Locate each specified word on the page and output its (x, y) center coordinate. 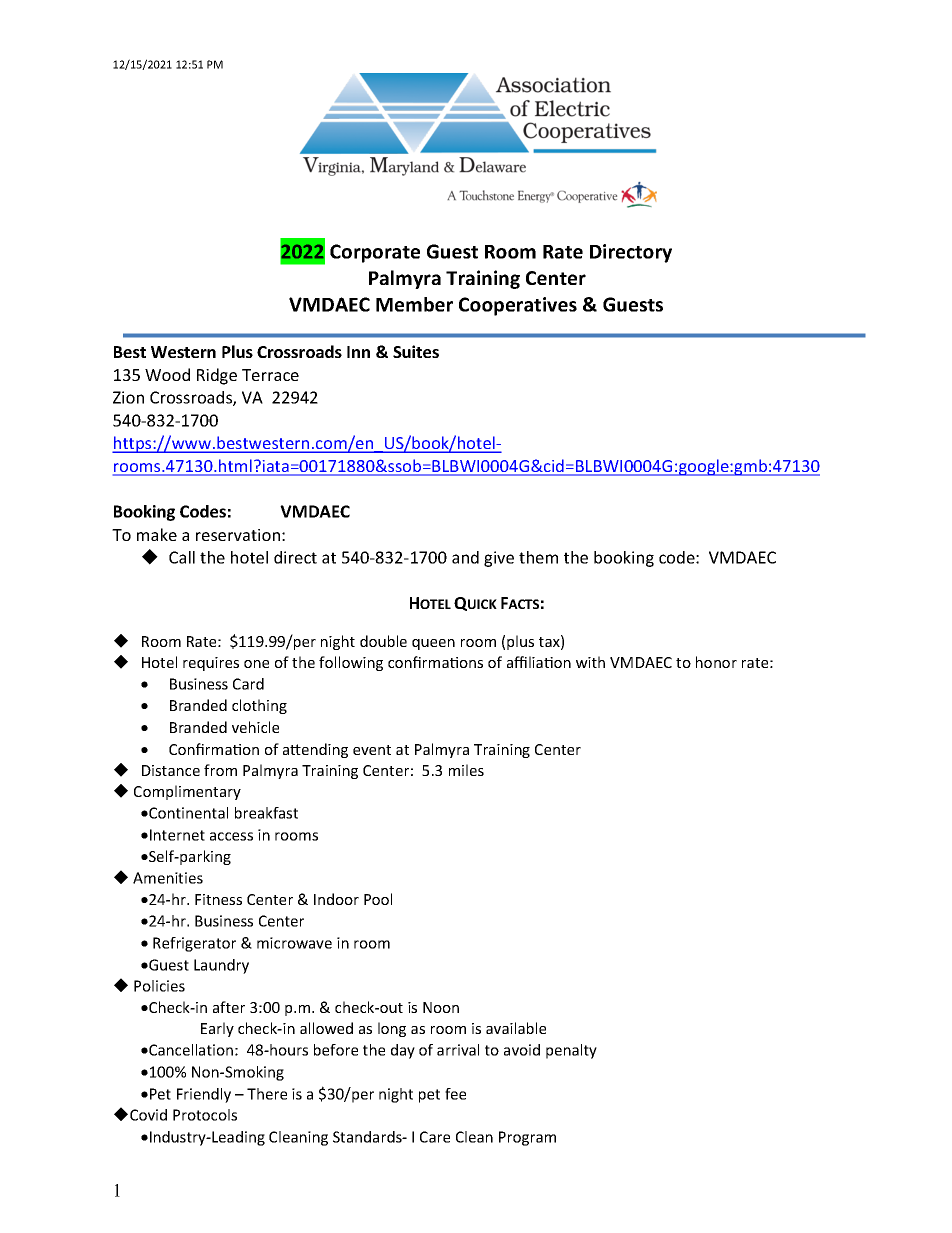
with (590, 662)
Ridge (217, 376)
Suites (416, 351)
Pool (378, 899)
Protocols (205, 1115)
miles (466, 770)
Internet (177, 835)
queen (433, 644)
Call (182, 557)
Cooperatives (518, 306)
